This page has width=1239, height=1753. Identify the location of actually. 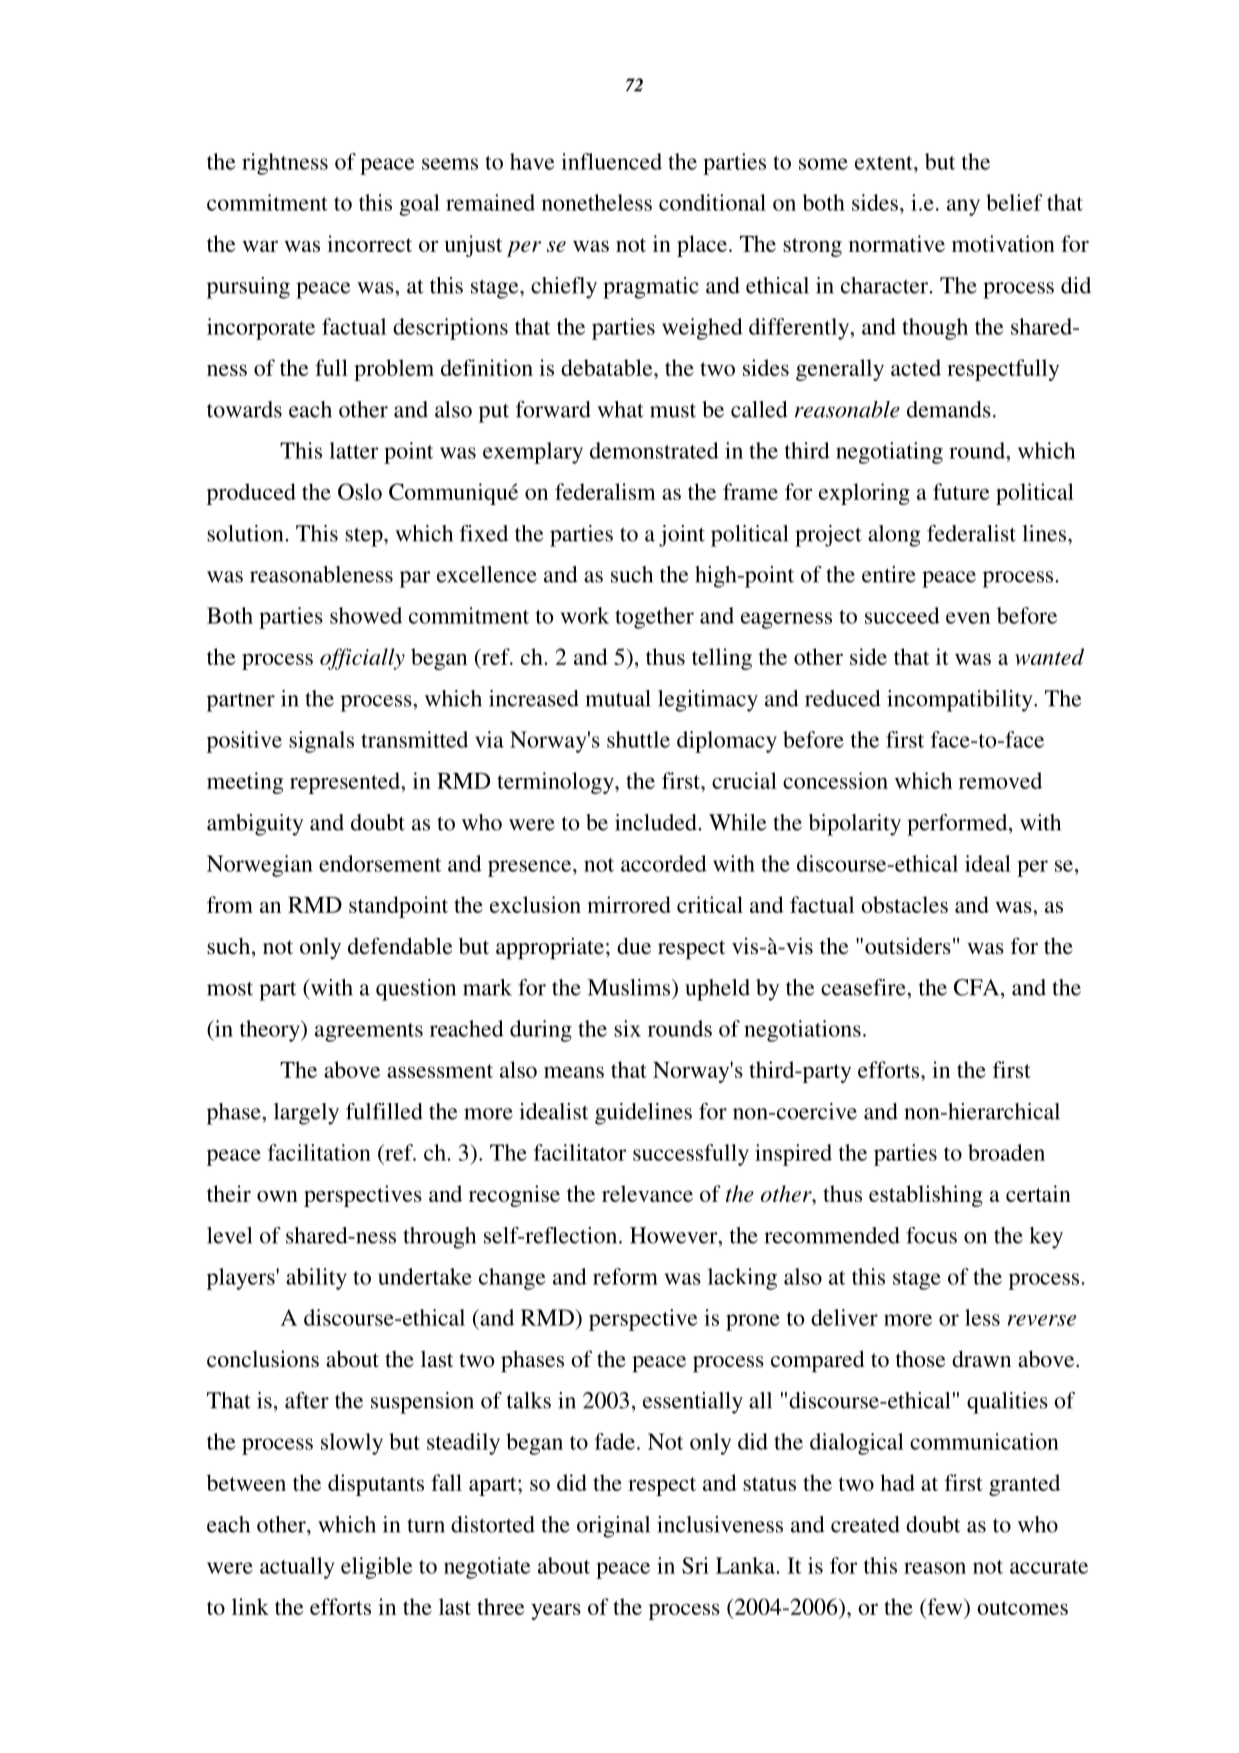
(297, 1568).
